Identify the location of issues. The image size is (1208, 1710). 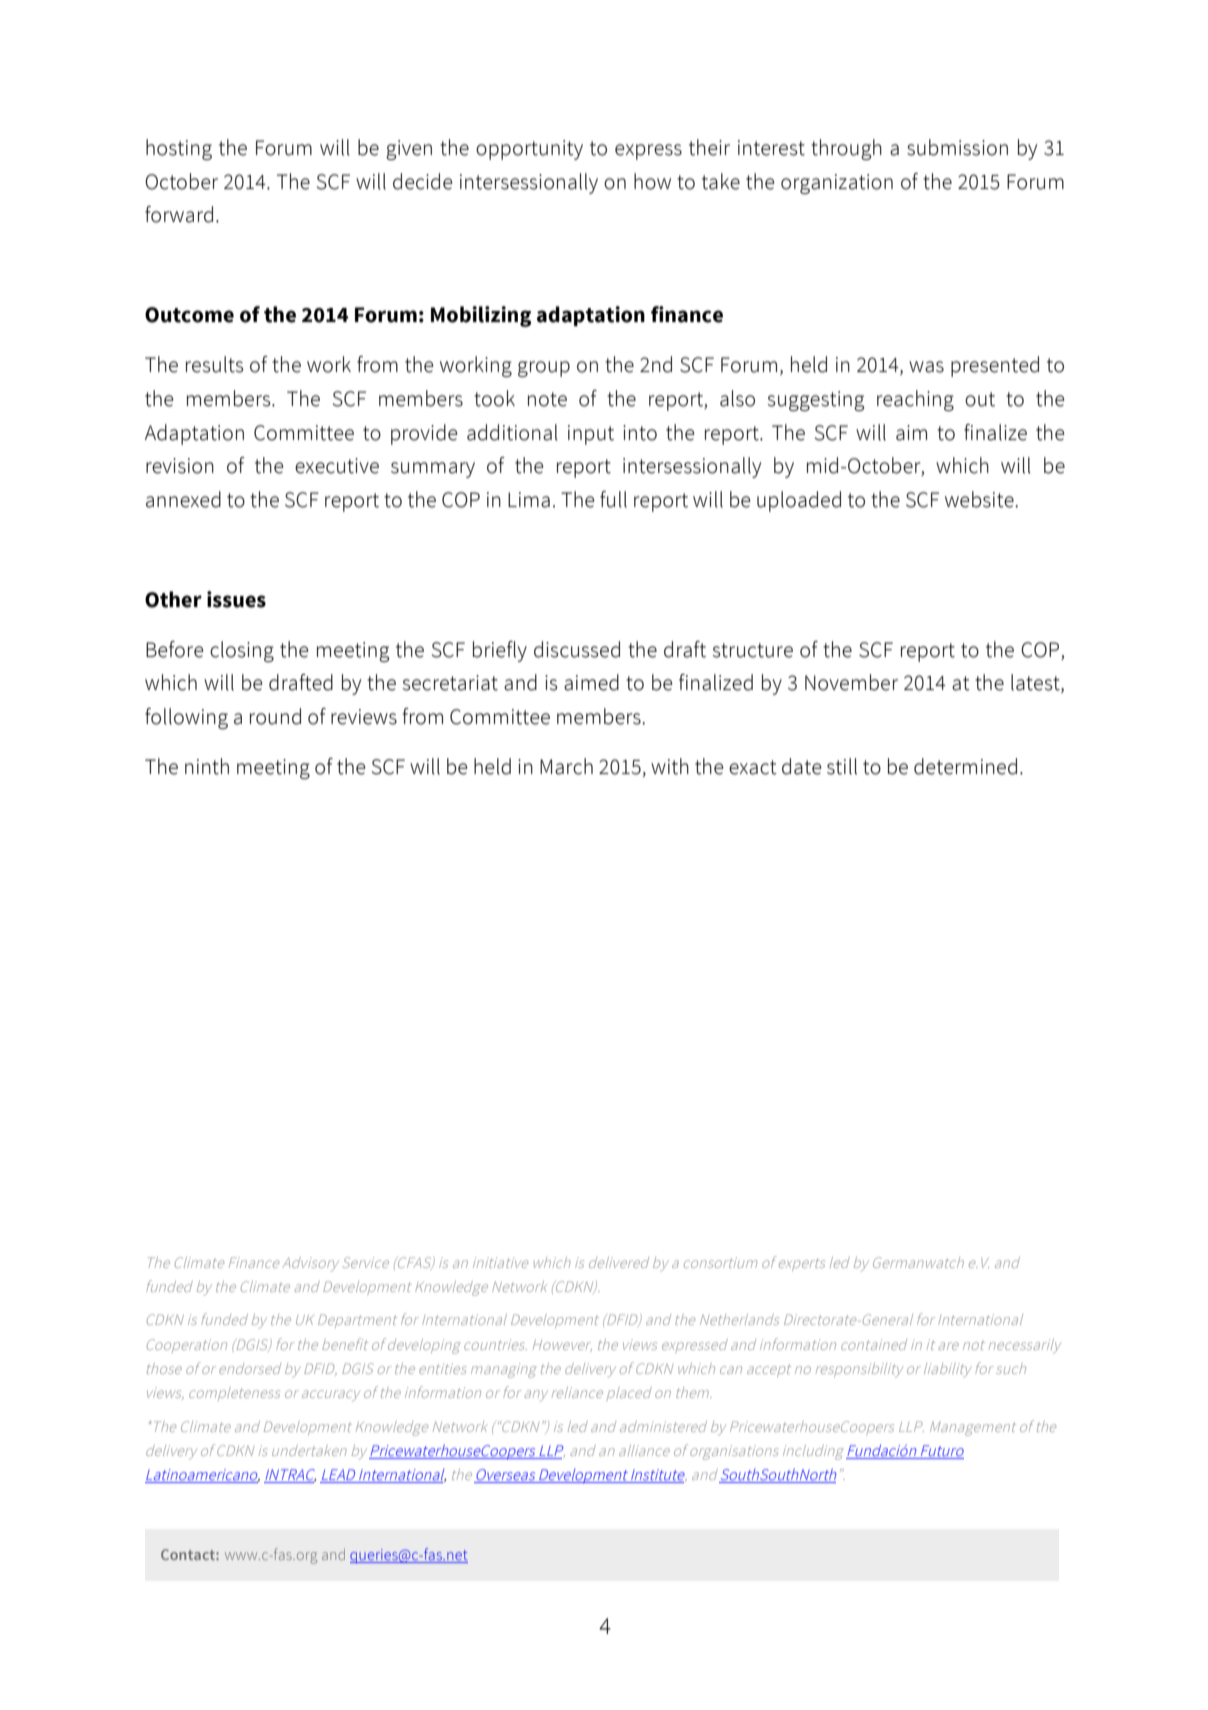
(236, 599).
